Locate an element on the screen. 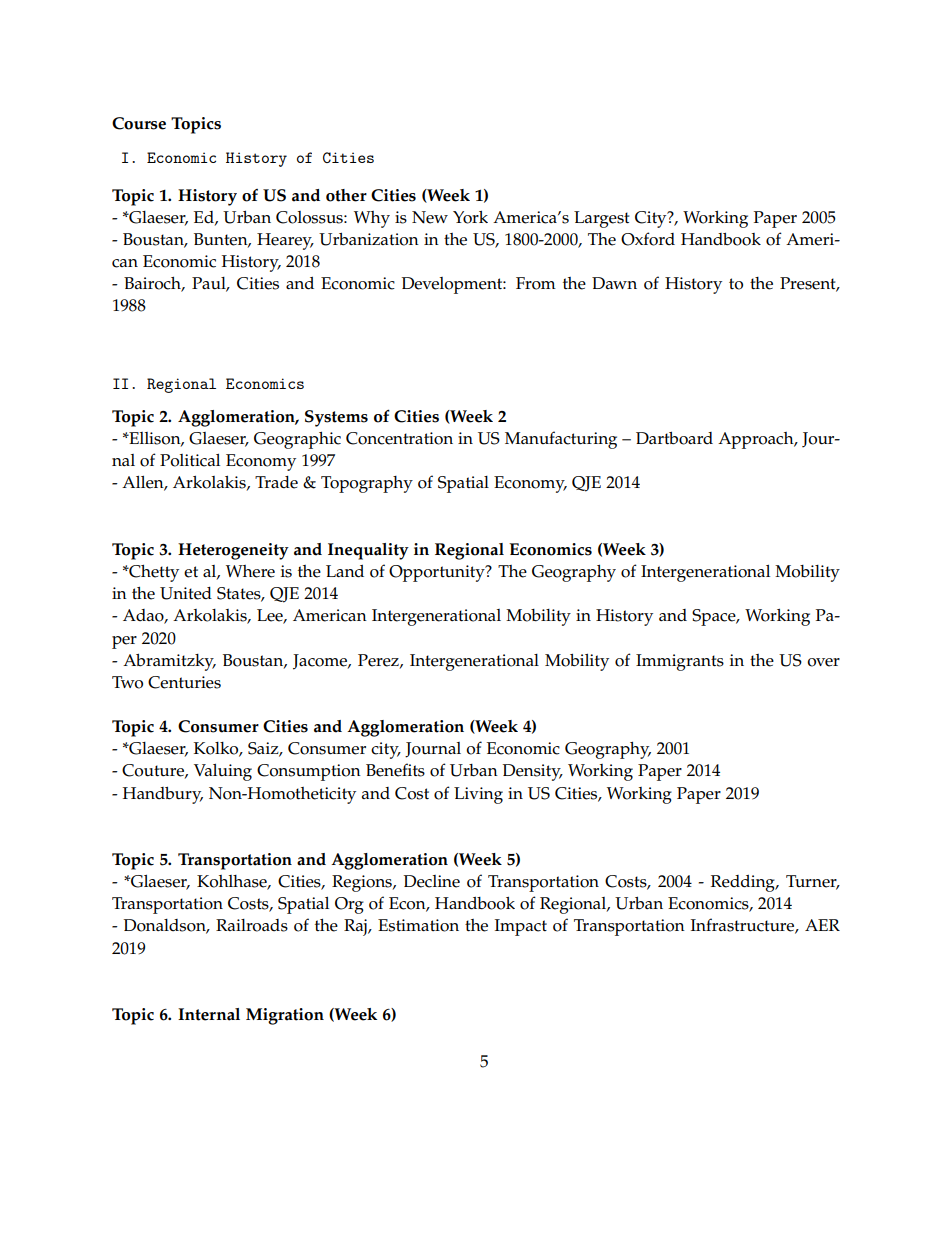 This screenshot has width=952, height=1233. Valuing is located at coordinates (223, 772).
